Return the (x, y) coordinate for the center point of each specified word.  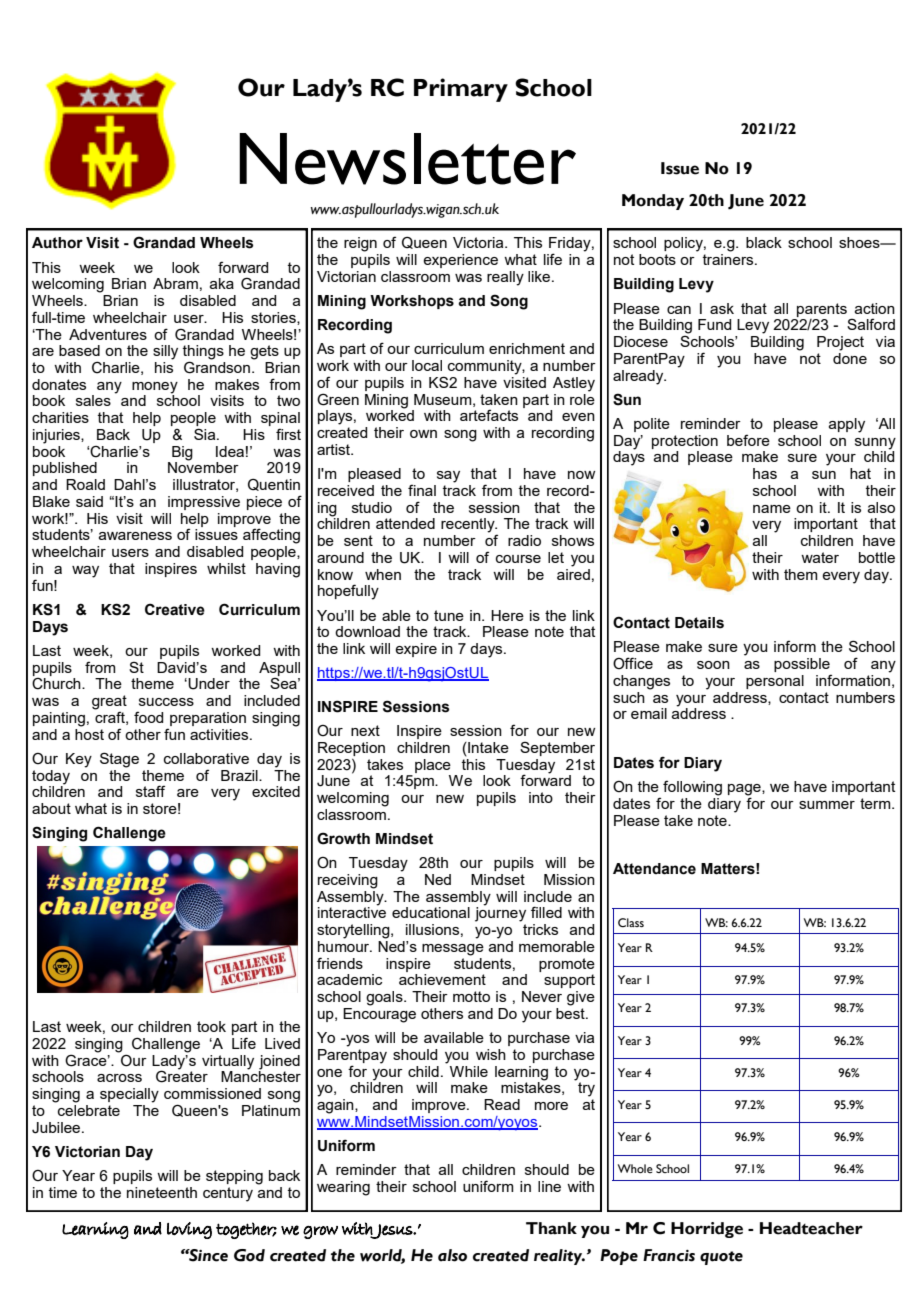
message (453, 950)
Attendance (654, 869)
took (211, 1026)
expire (416, 650)
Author (57, 243)
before (748, 440)
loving (189, 1230)
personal (775, 682)
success (166, 702)
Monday (653, 202)
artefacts (489, 415)
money (155, 388)
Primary (461, 90)
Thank (551, 1228)
